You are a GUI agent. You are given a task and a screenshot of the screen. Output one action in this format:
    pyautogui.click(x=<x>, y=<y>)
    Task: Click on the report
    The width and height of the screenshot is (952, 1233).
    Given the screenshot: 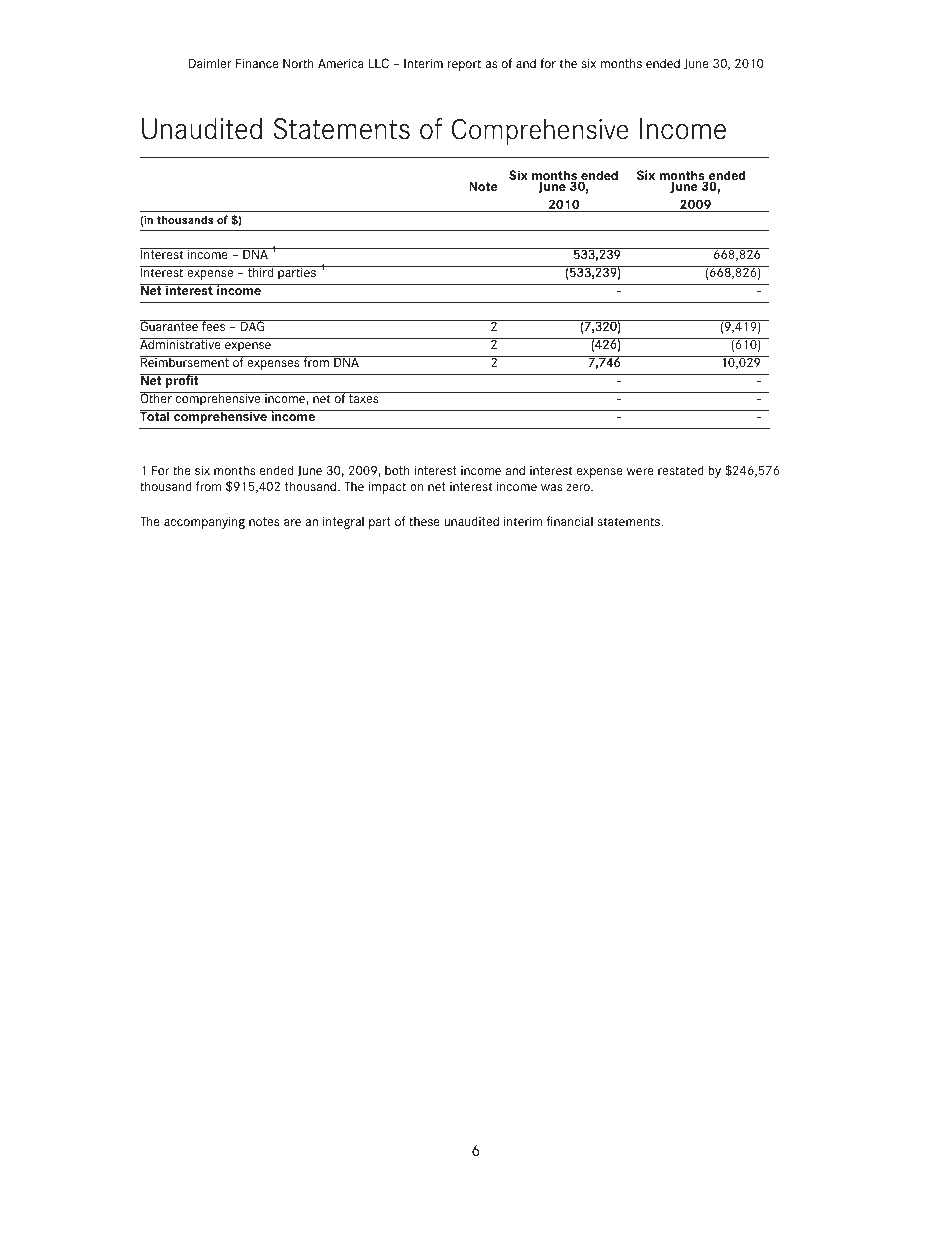 What is the action you would take?
    pyautogui.click(x=464, y=65)
